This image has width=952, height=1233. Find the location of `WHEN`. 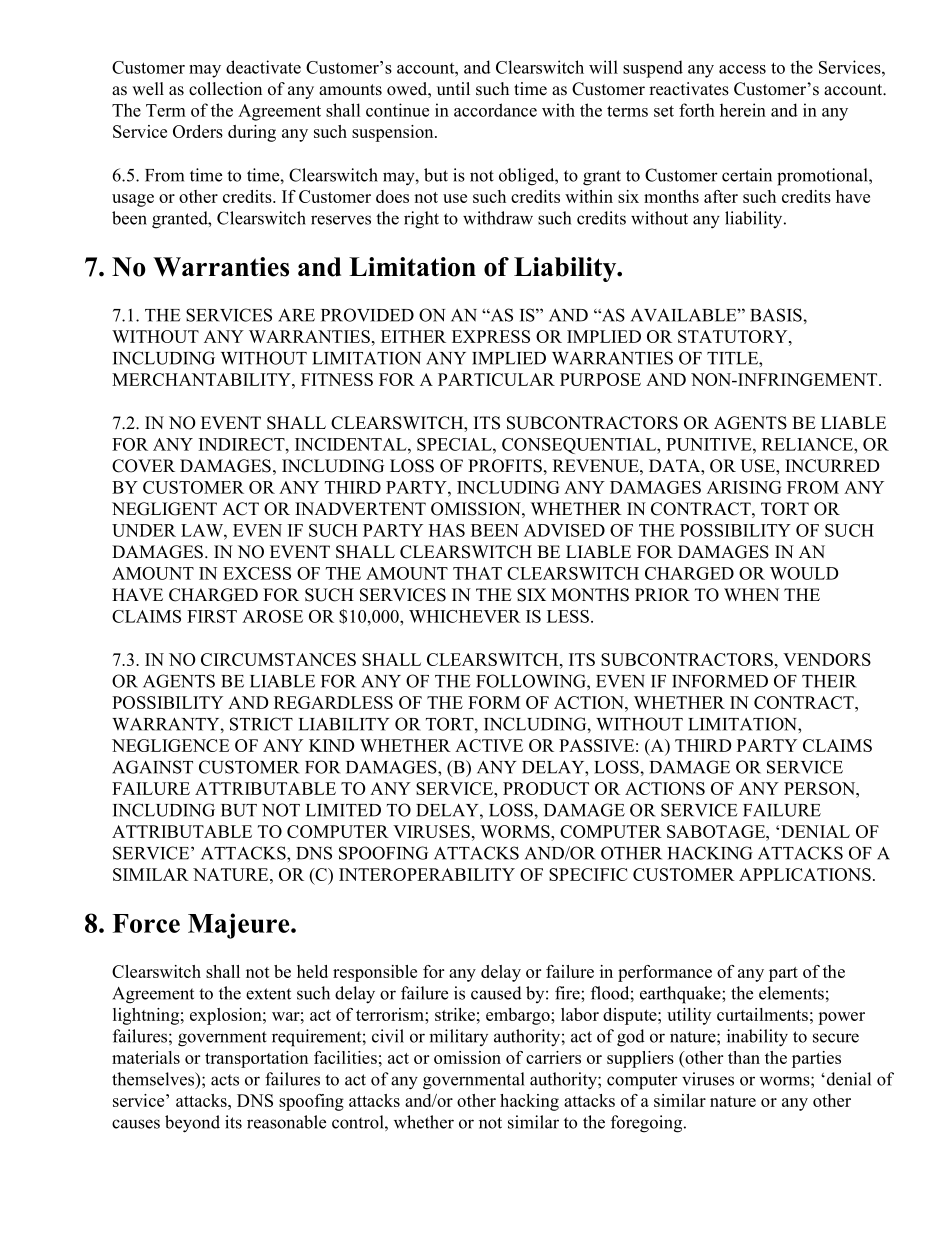

WHEN is located at coordinates (751, 594).
